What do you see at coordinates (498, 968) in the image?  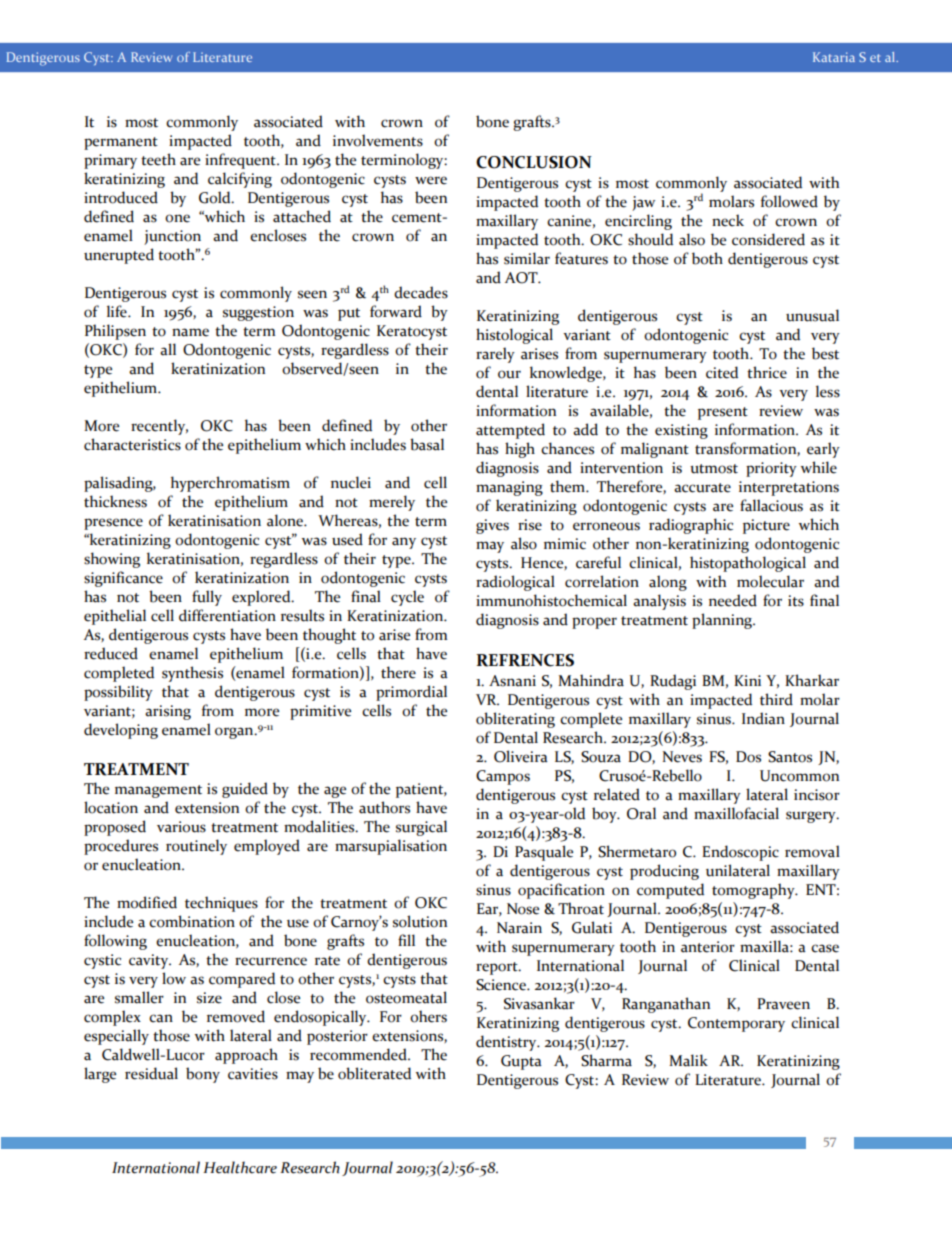 I see `report` at bounding box center [498, 968].
